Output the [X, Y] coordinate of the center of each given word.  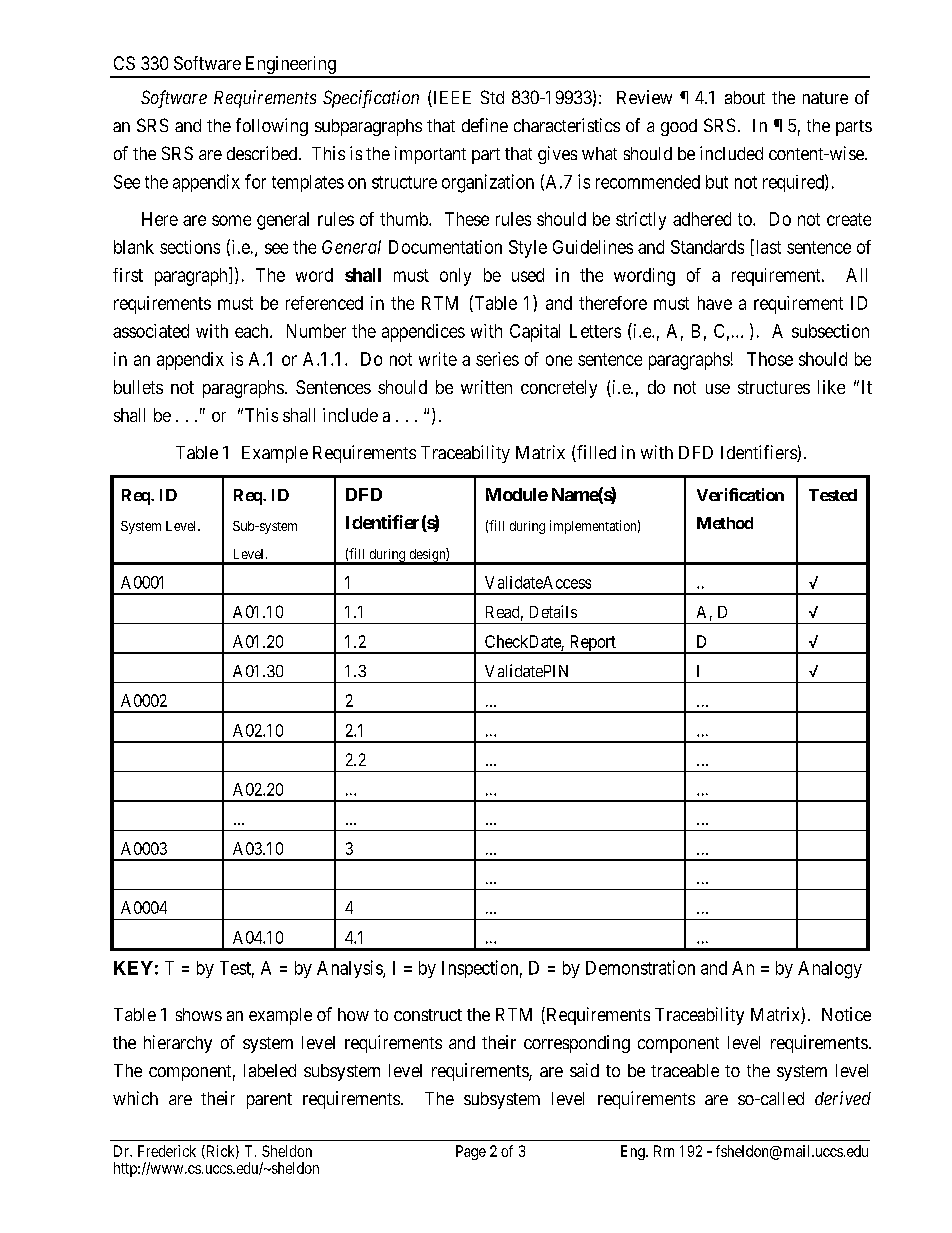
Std [492, 97]
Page [471, 1152]
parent [269, 1101]
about [745, 97]
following [272, 127]
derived [843, 1098]
